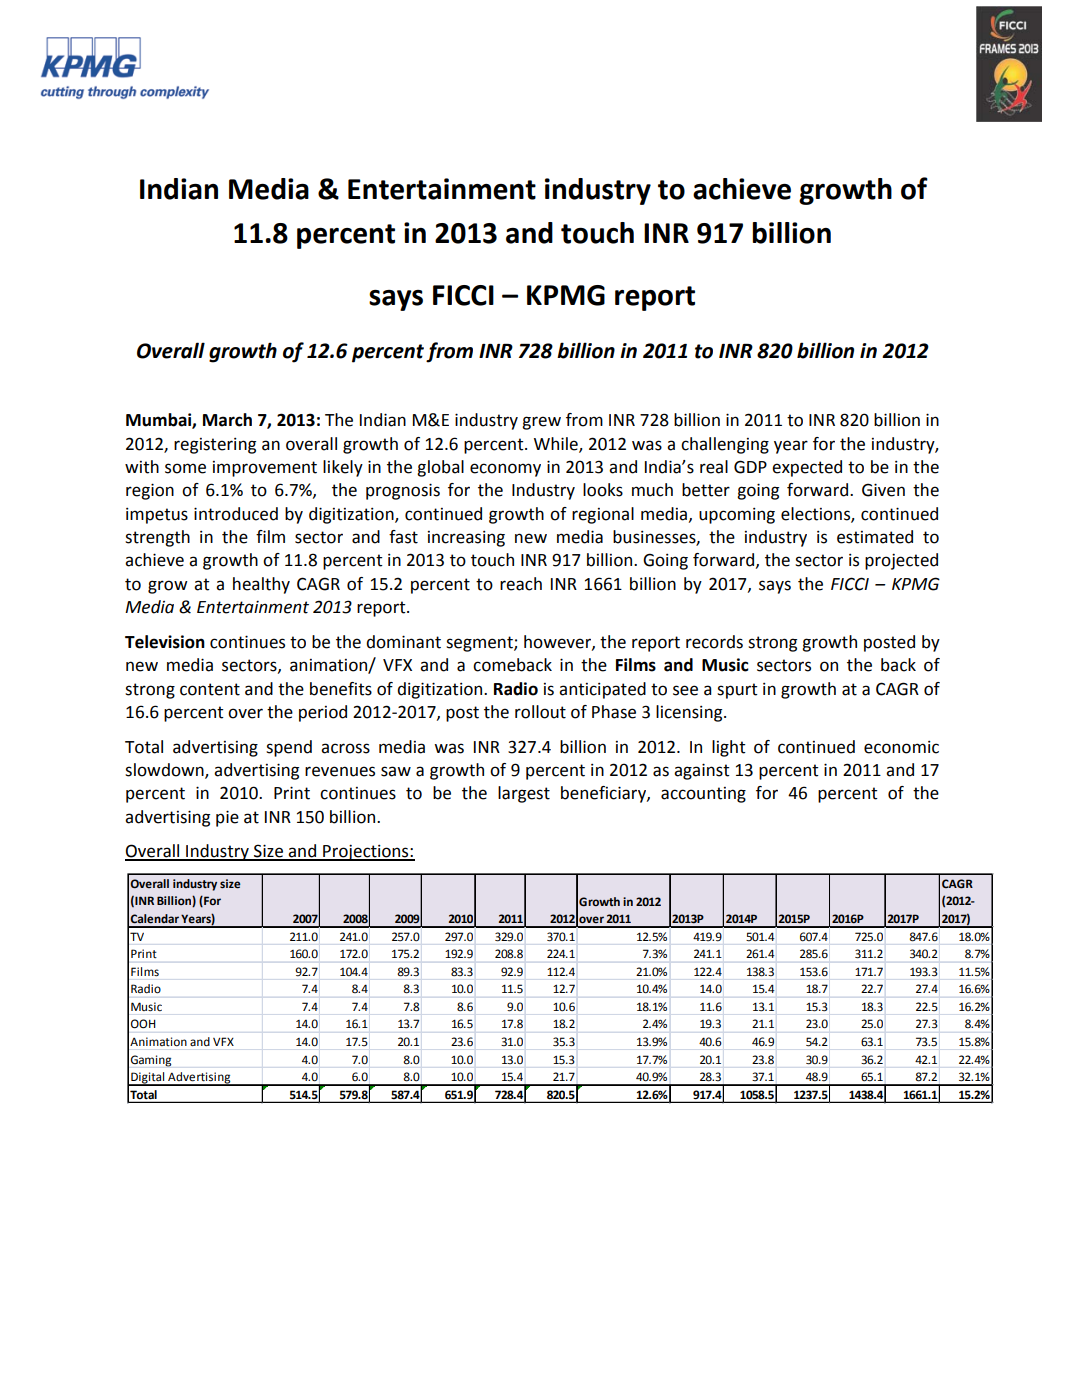 The height and width of the screenshot is (1378, 1065). What do you see at coordinates (148, 1079) in the screenshot?
I see `Digital` at bounding box center [148, 1079].
